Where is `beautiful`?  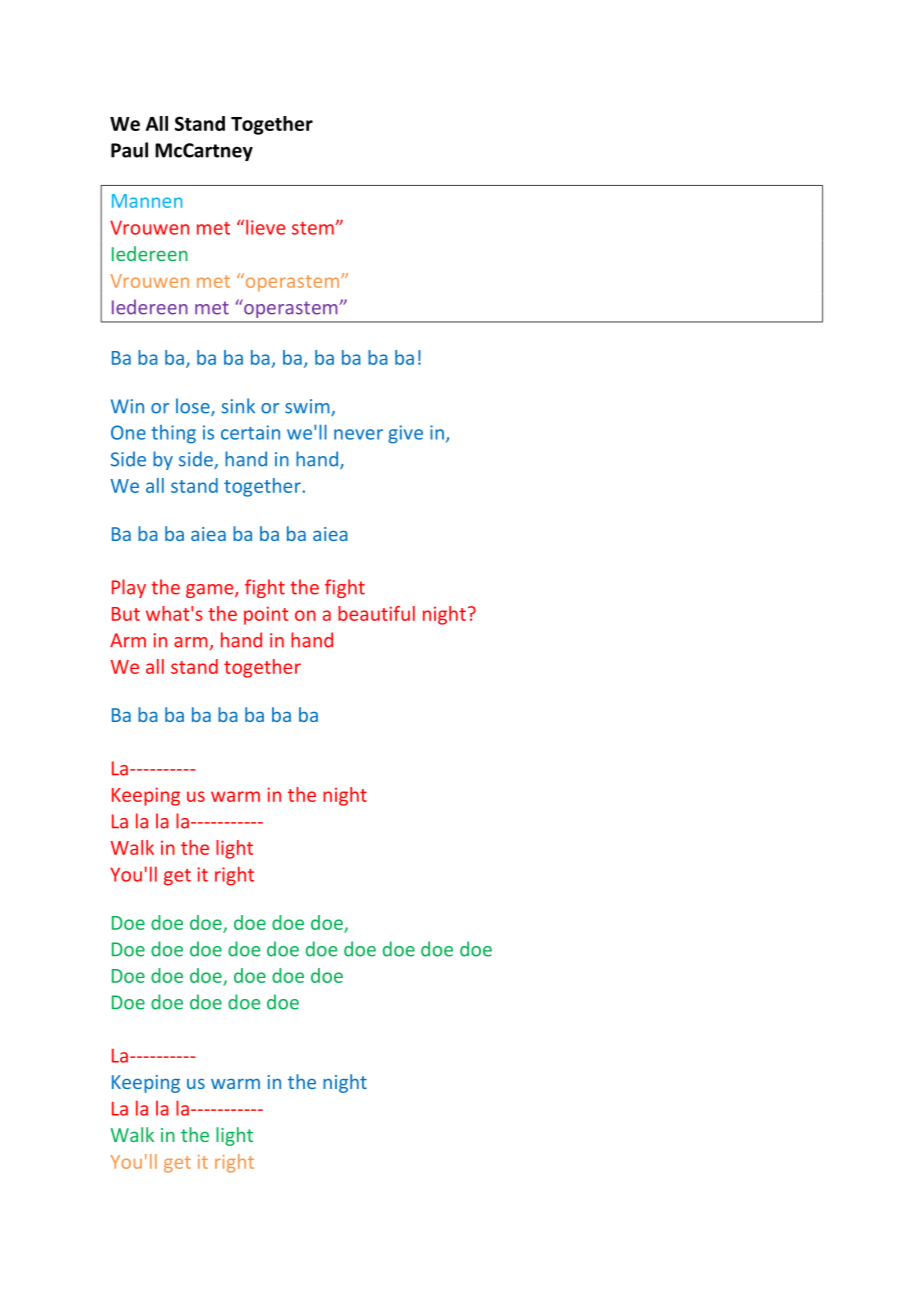
beautiful is located at coordinates (376, 613).
